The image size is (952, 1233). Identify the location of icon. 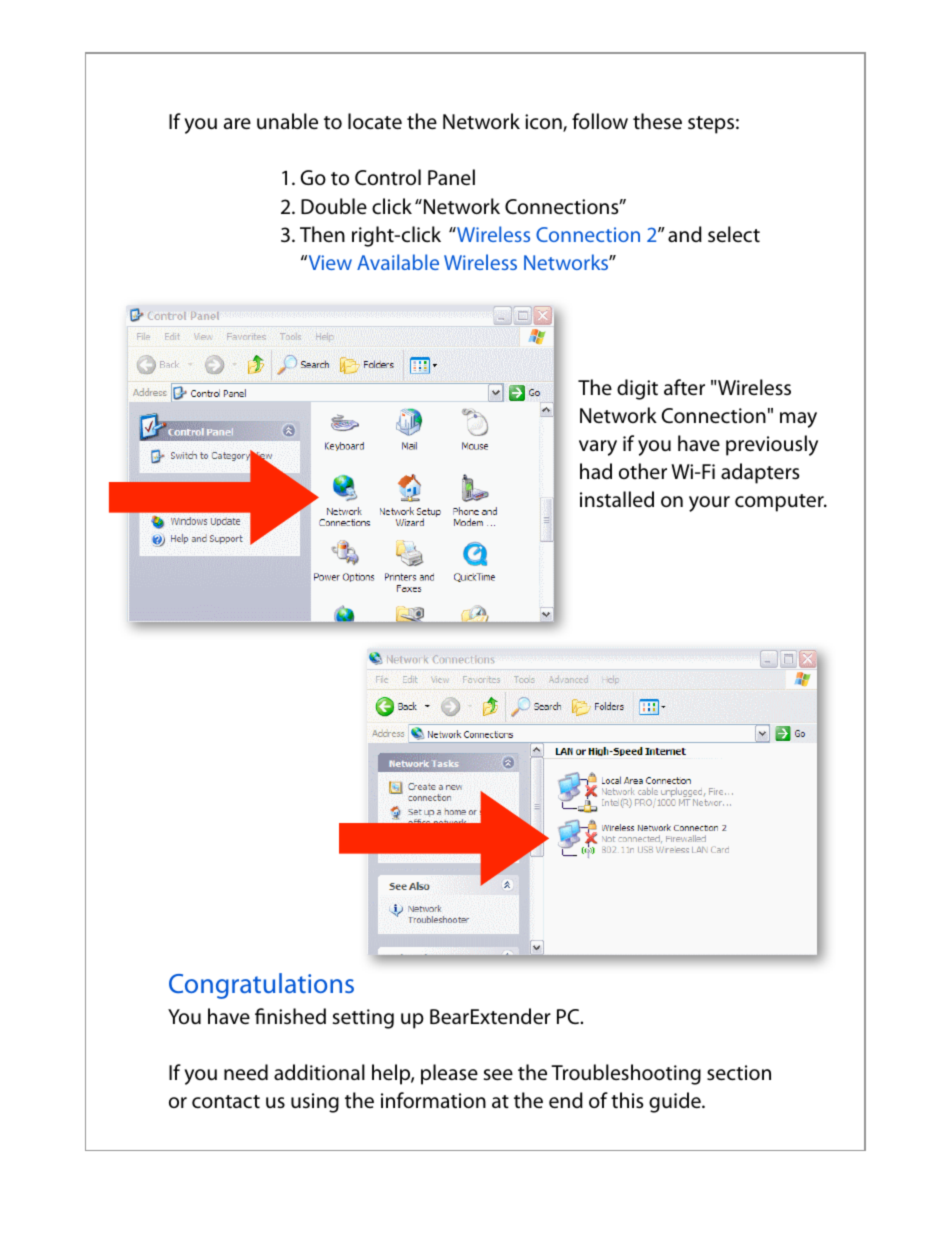
(544, 123).
